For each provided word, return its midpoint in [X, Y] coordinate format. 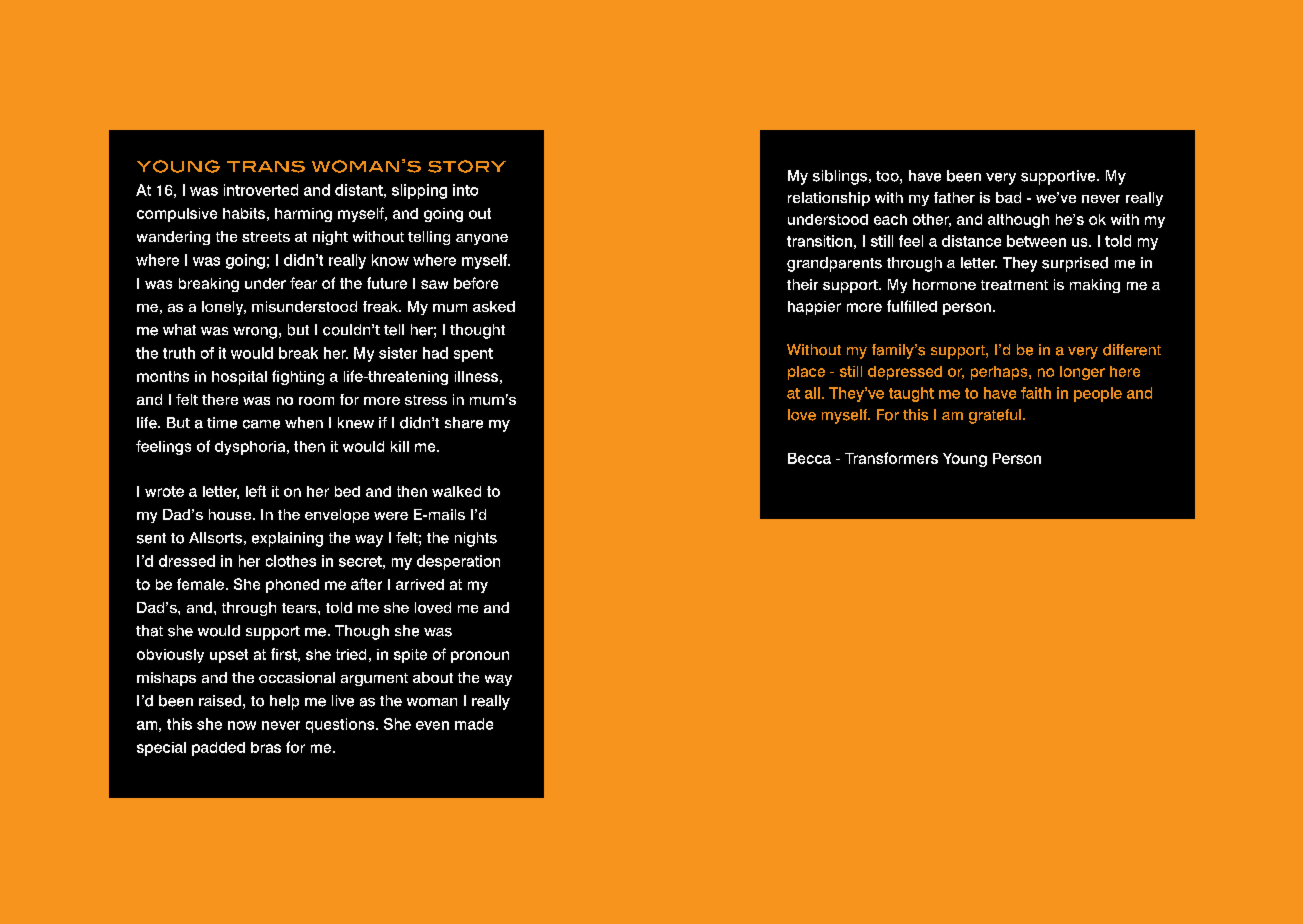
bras [266, 747]
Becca [809, 458]
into [465, 190]
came [261, 424]
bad [1008, 197]
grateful [996, 416]
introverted [261, 190]
